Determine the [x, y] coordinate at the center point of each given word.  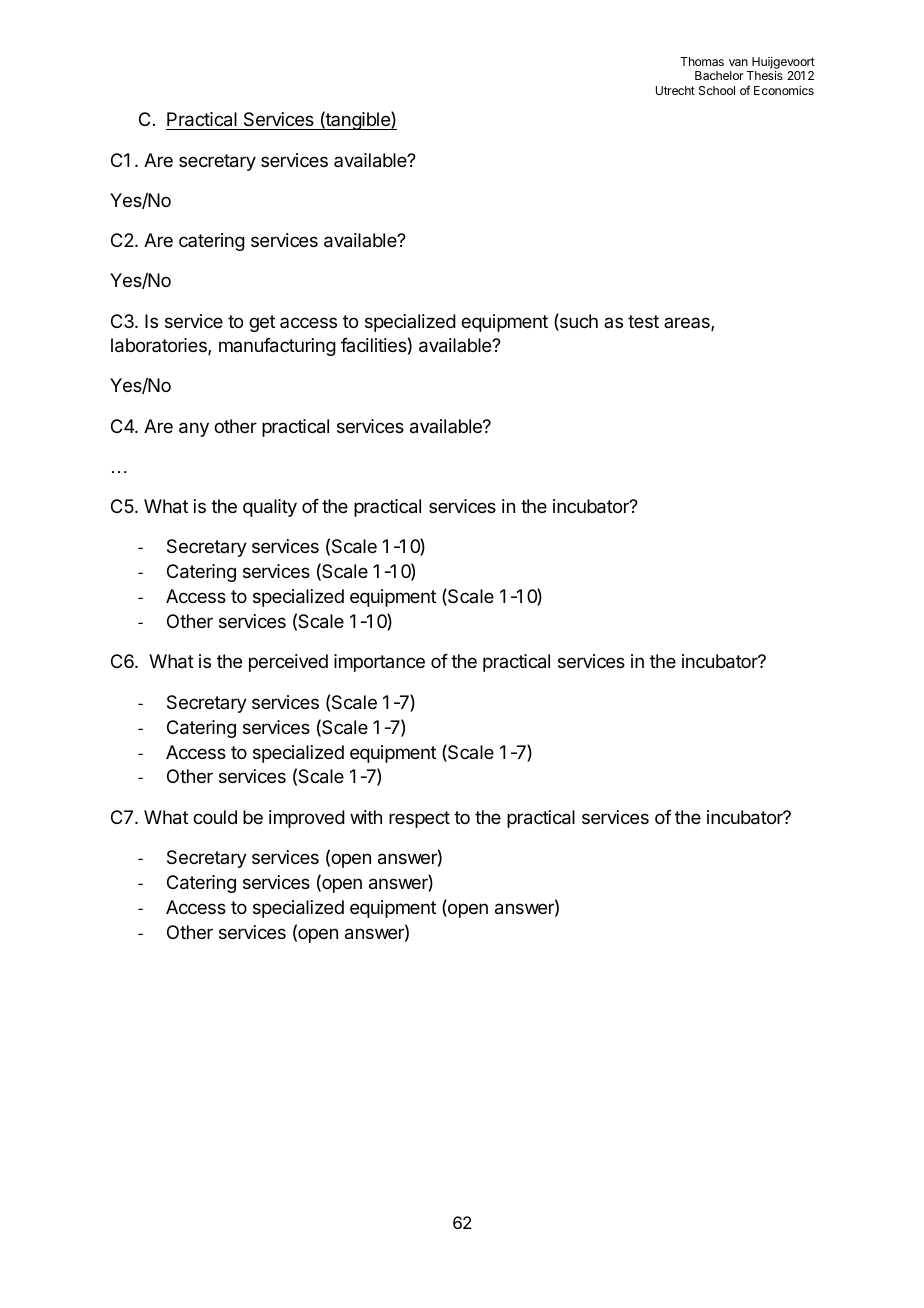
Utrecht [675, 90]
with [366, 817]
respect [419, 819]
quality [270, 508]
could [215, 817]
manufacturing [277, 347]
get [262, 323]
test [643, 321]
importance [379, 663]
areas [688, 324]
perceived [288, 663]
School [717, 90]
